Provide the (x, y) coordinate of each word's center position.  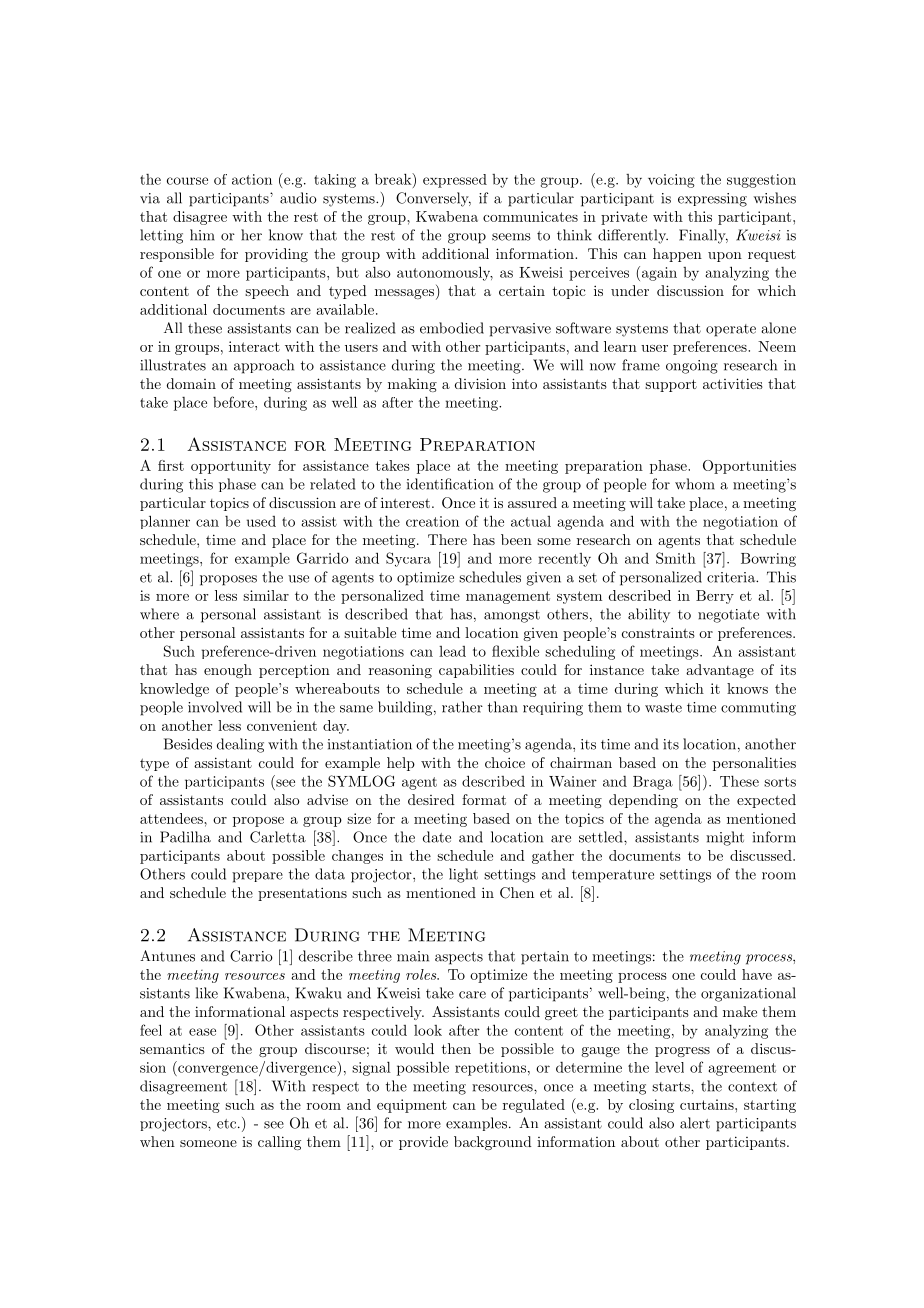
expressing (712, 200)
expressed (455, 181)
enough (228, 671)
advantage (720, 671)
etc (228, 1124)
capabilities (476, 671)
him (202, 235)
